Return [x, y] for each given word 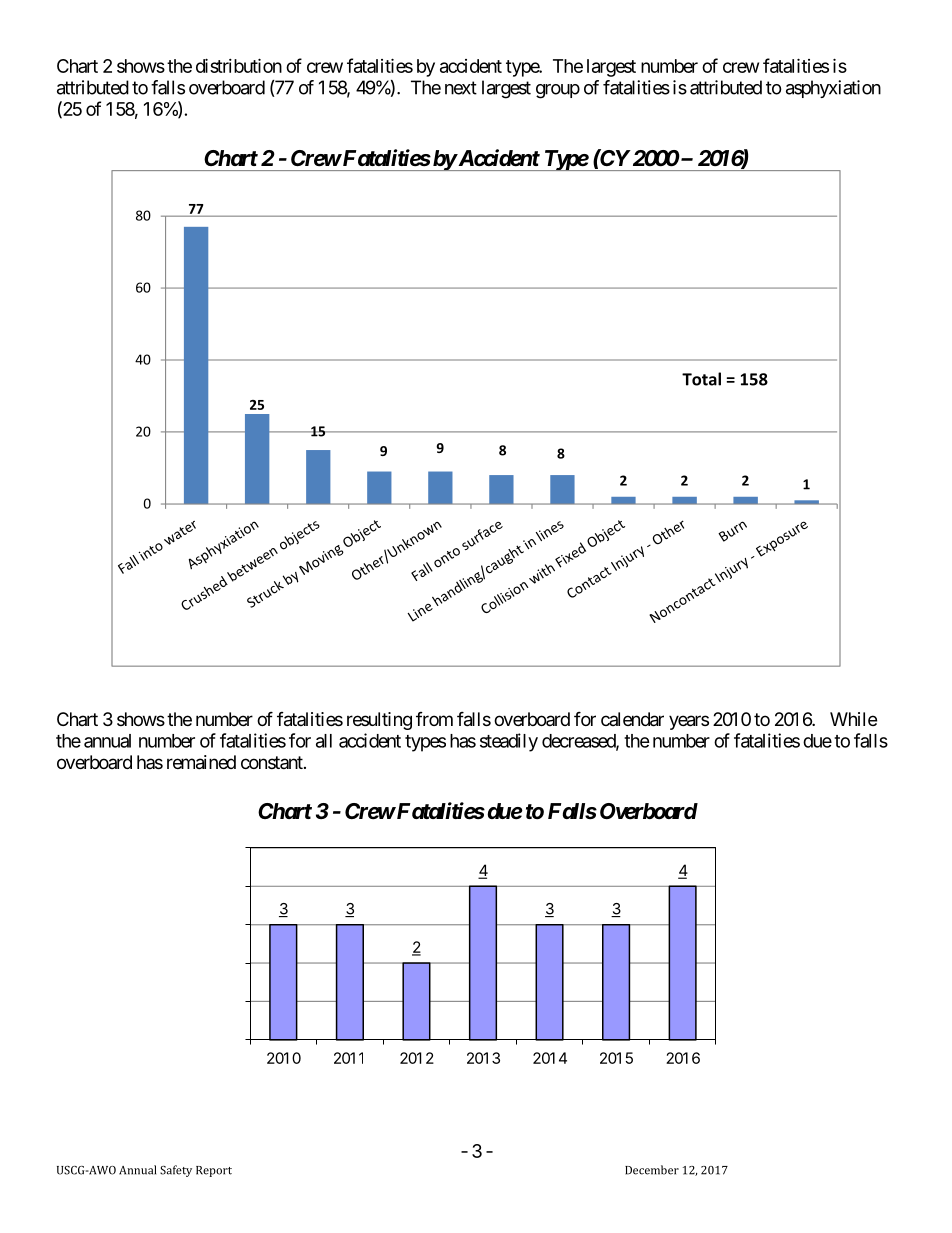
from [434, 719]
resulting [379, 721]
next [461, 88]
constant [273, 762]
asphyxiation [833, 89]
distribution [239, 65]
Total [701, 379]
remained [201, 762]
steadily [509, 742]
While [853, 719]
